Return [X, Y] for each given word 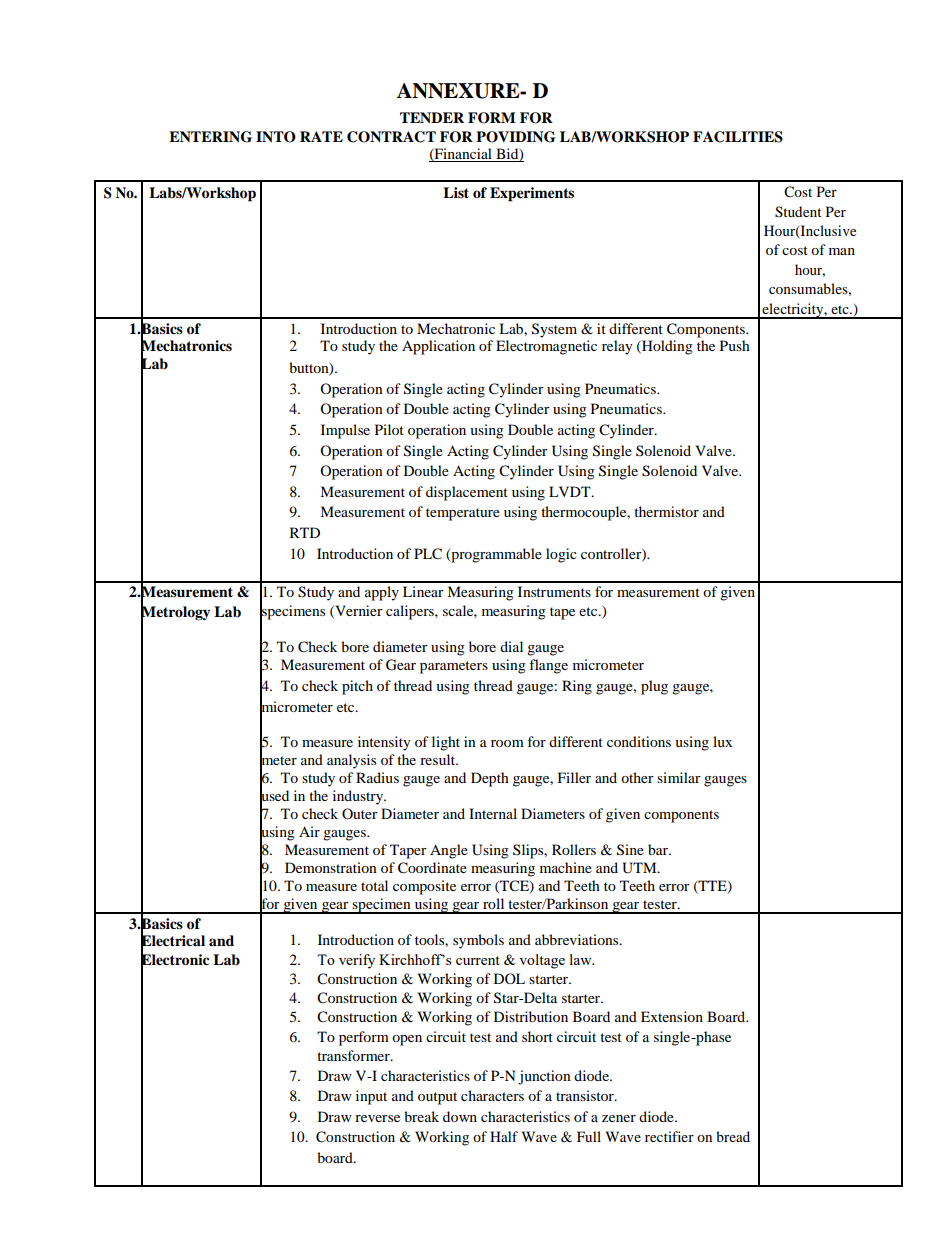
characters [492, 1095]
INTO [276, 137]
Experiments [532, 194]
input [371, 1097]
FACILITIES [738, 137]
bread [733, 1136]
